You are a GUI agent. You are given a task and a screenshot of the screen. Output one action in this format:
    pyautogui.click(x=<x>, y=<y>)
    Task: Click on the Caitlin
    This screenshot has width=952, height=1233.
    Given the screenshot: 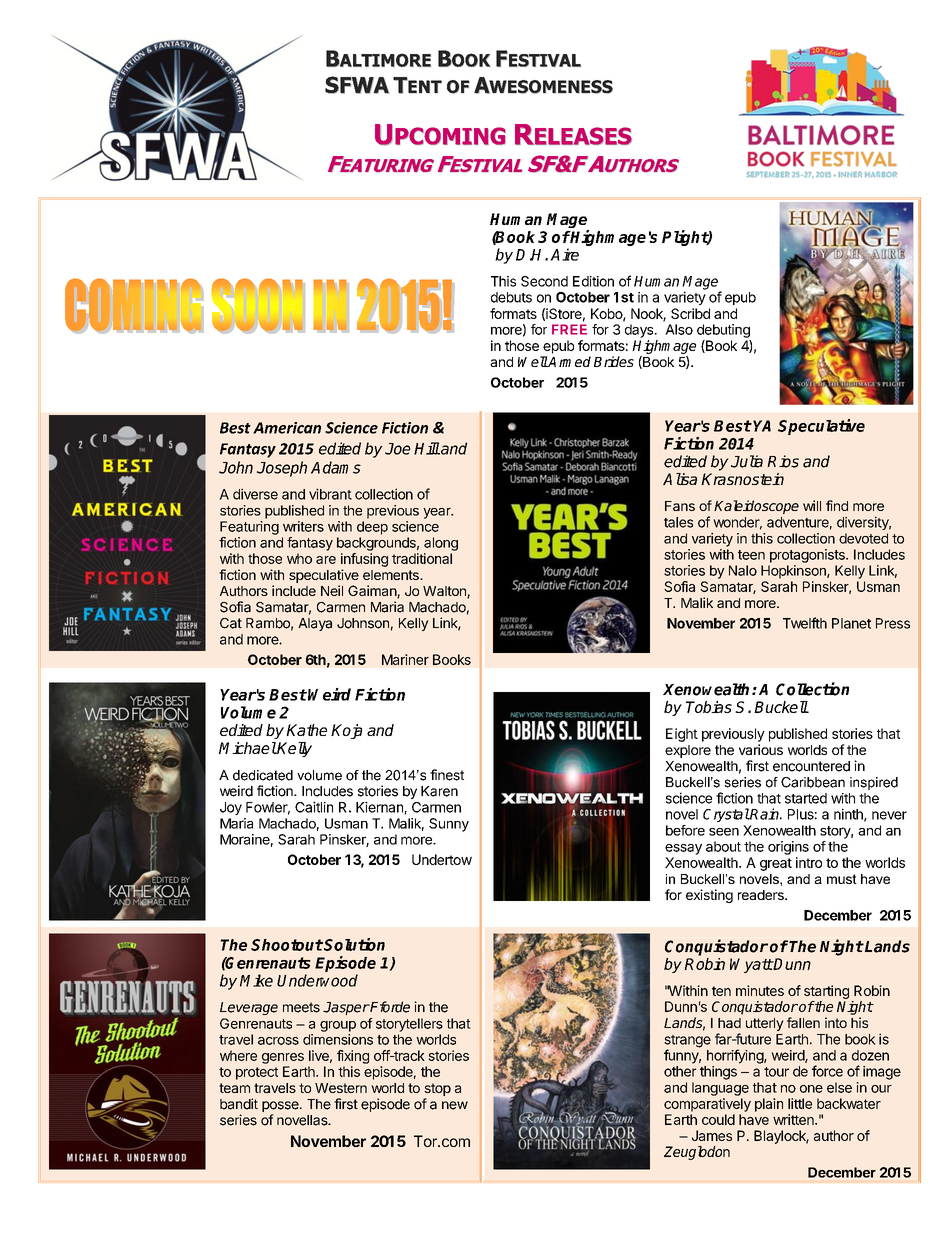 What is the action you would take?
    pyautogui.click(x=314, y=807)
